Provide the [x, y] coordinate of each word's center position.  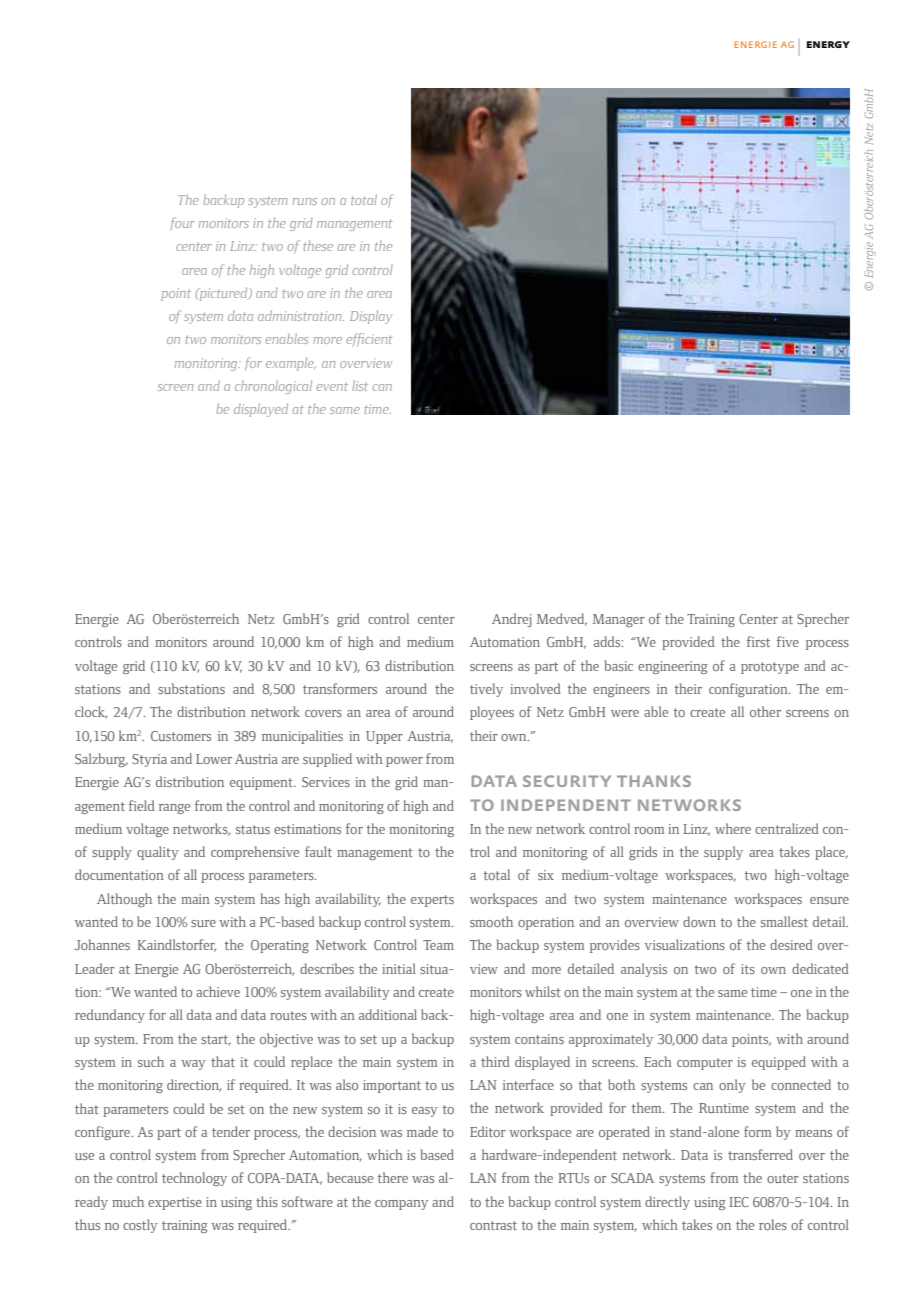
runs [305, 201]
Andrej [512, 620]
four [182, 224]
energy [828, 44]
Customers [181, 736]
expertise [175, 1203]
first [758, 641]
